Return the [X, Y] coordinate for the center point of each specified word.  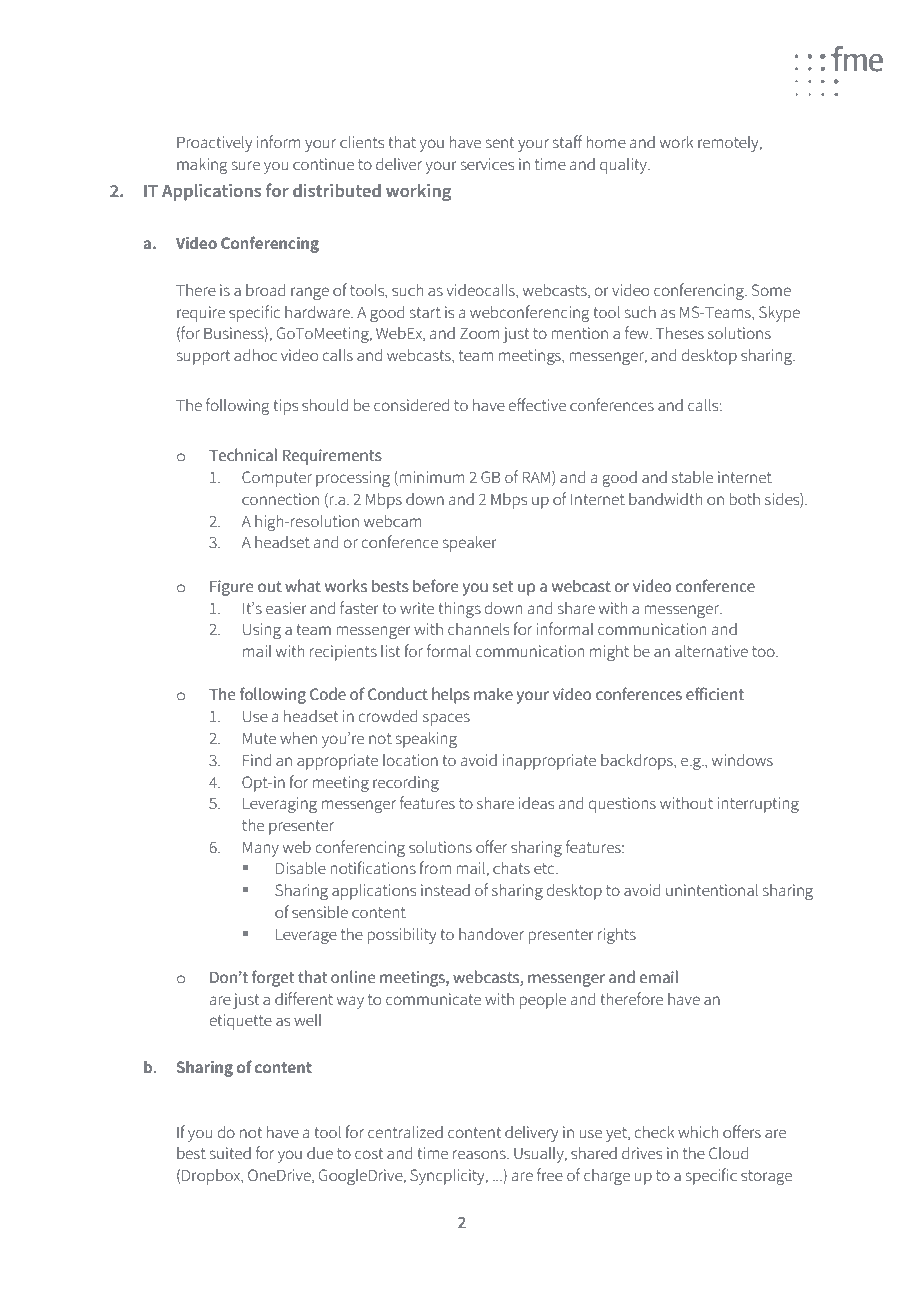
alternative [711, 651]
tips [285, 407]
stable [692, 477]
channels [478, 629]
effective [537, 405]
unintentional [712, 890]
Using [262, 631]
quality [624, 166]
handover [491, 934]
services [487, 164]
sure [246, 166]
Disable [301, 868]
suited [230, 1153]
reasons [480, 1155]
